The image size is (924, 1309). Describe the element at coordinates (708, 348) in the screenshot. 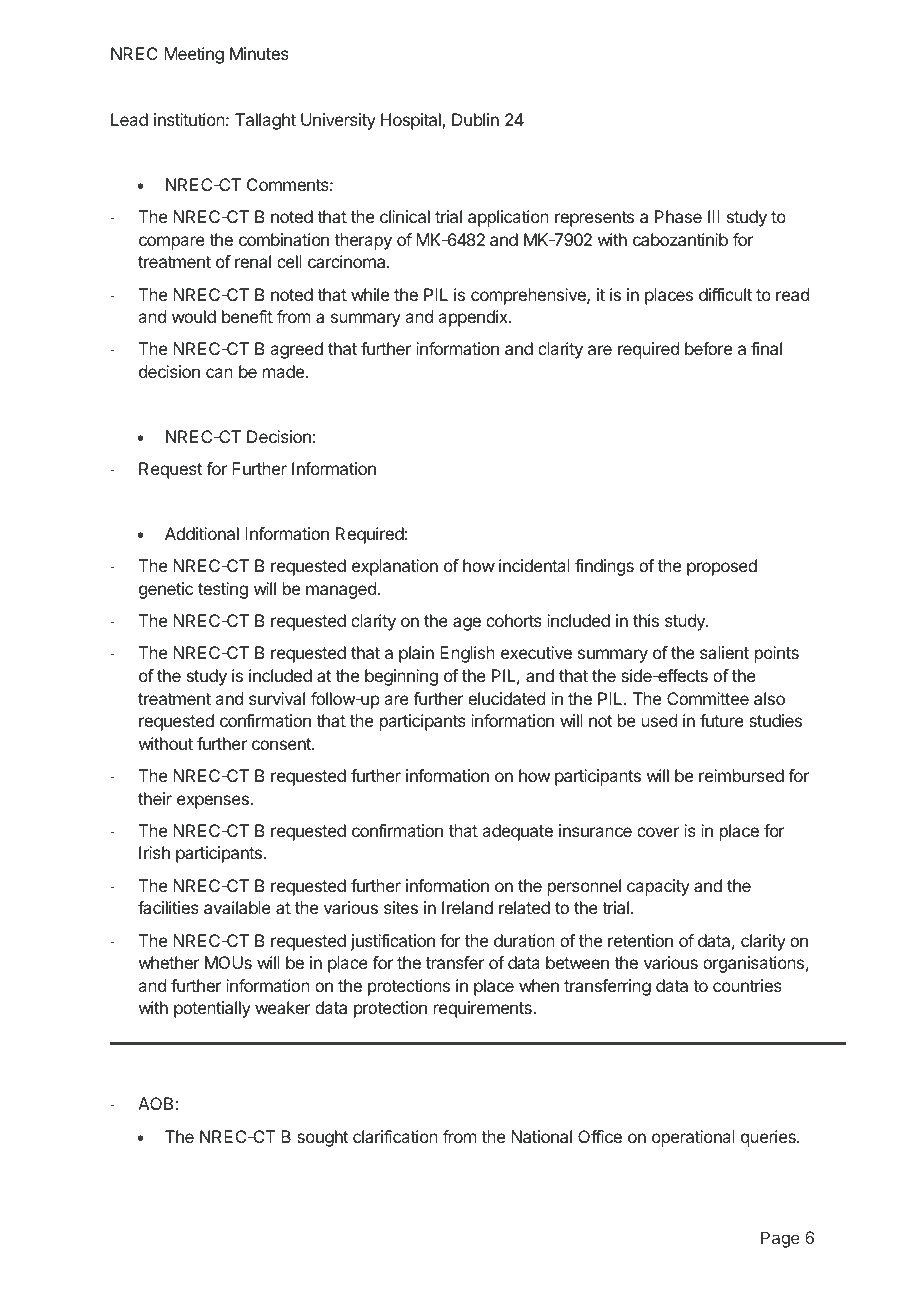

I see `before` at that location.
